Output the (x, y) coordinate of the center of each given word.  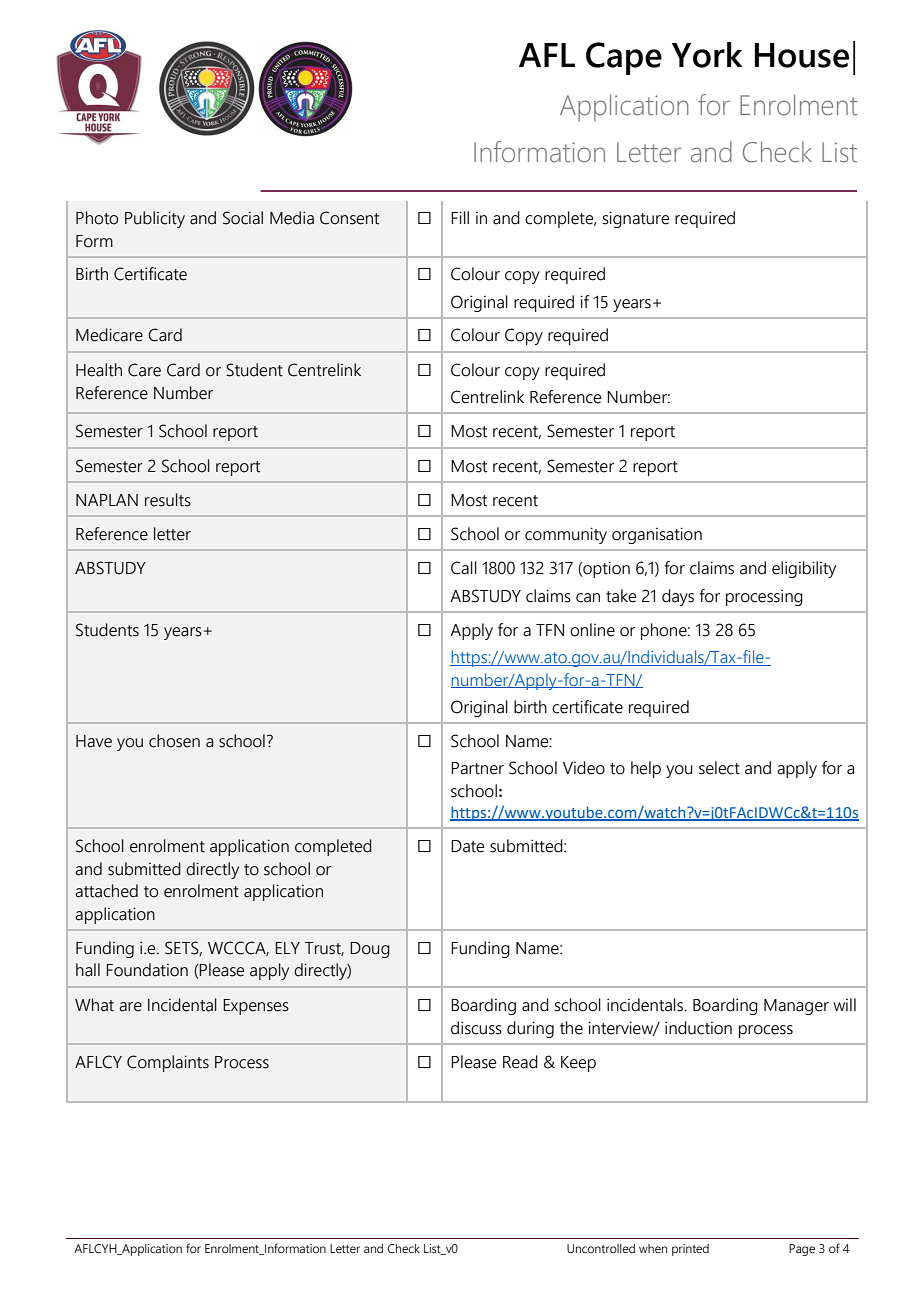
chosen (174, 741)
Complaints (168, 1063)
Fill (460, 217)
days (678, 597)
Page (802, 1250)
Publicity (155, 219)
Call (464, 568)
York (707, 55)
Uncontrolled (601, 1248)
